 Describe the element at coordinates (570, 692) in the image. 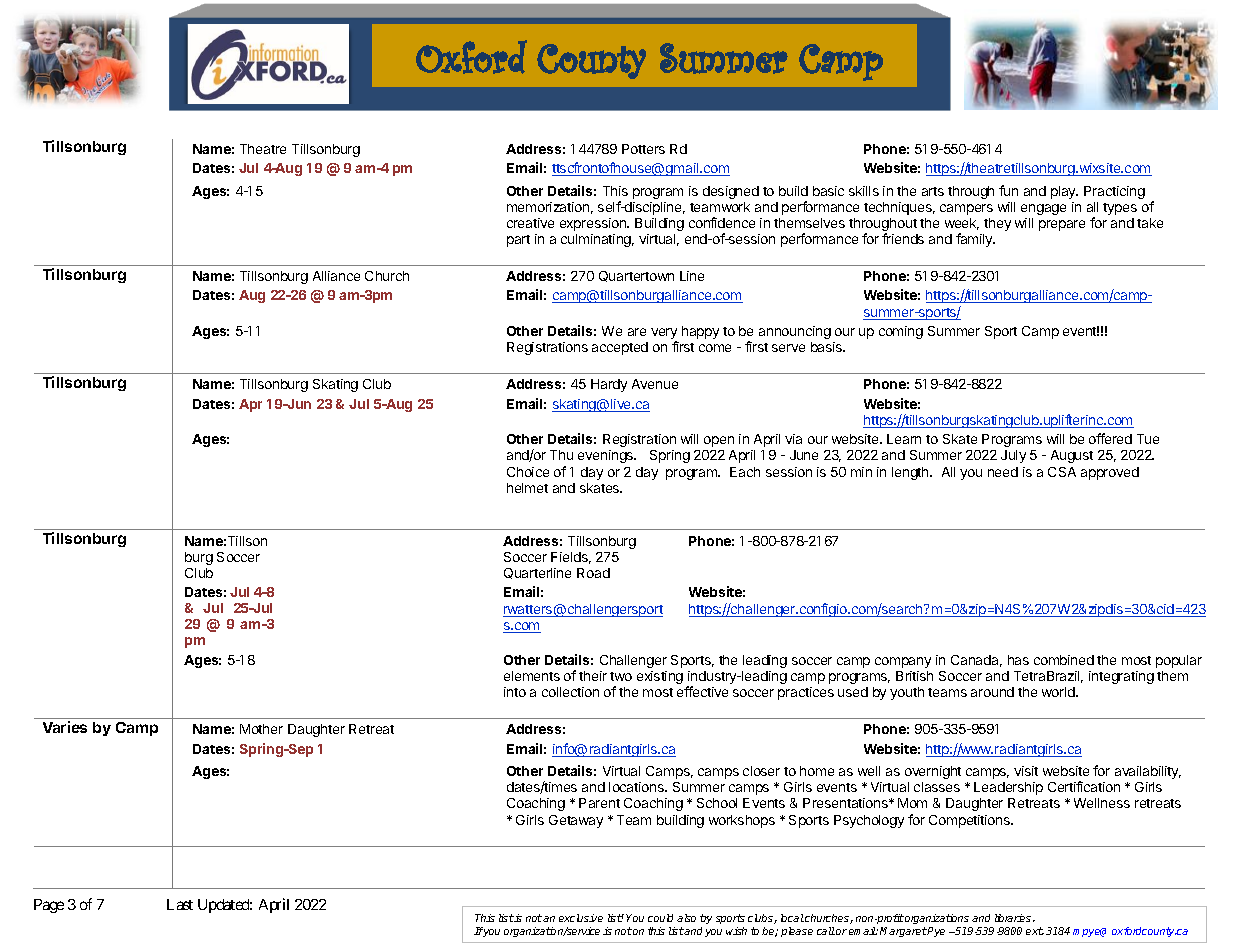

I see `collection` at that location.
